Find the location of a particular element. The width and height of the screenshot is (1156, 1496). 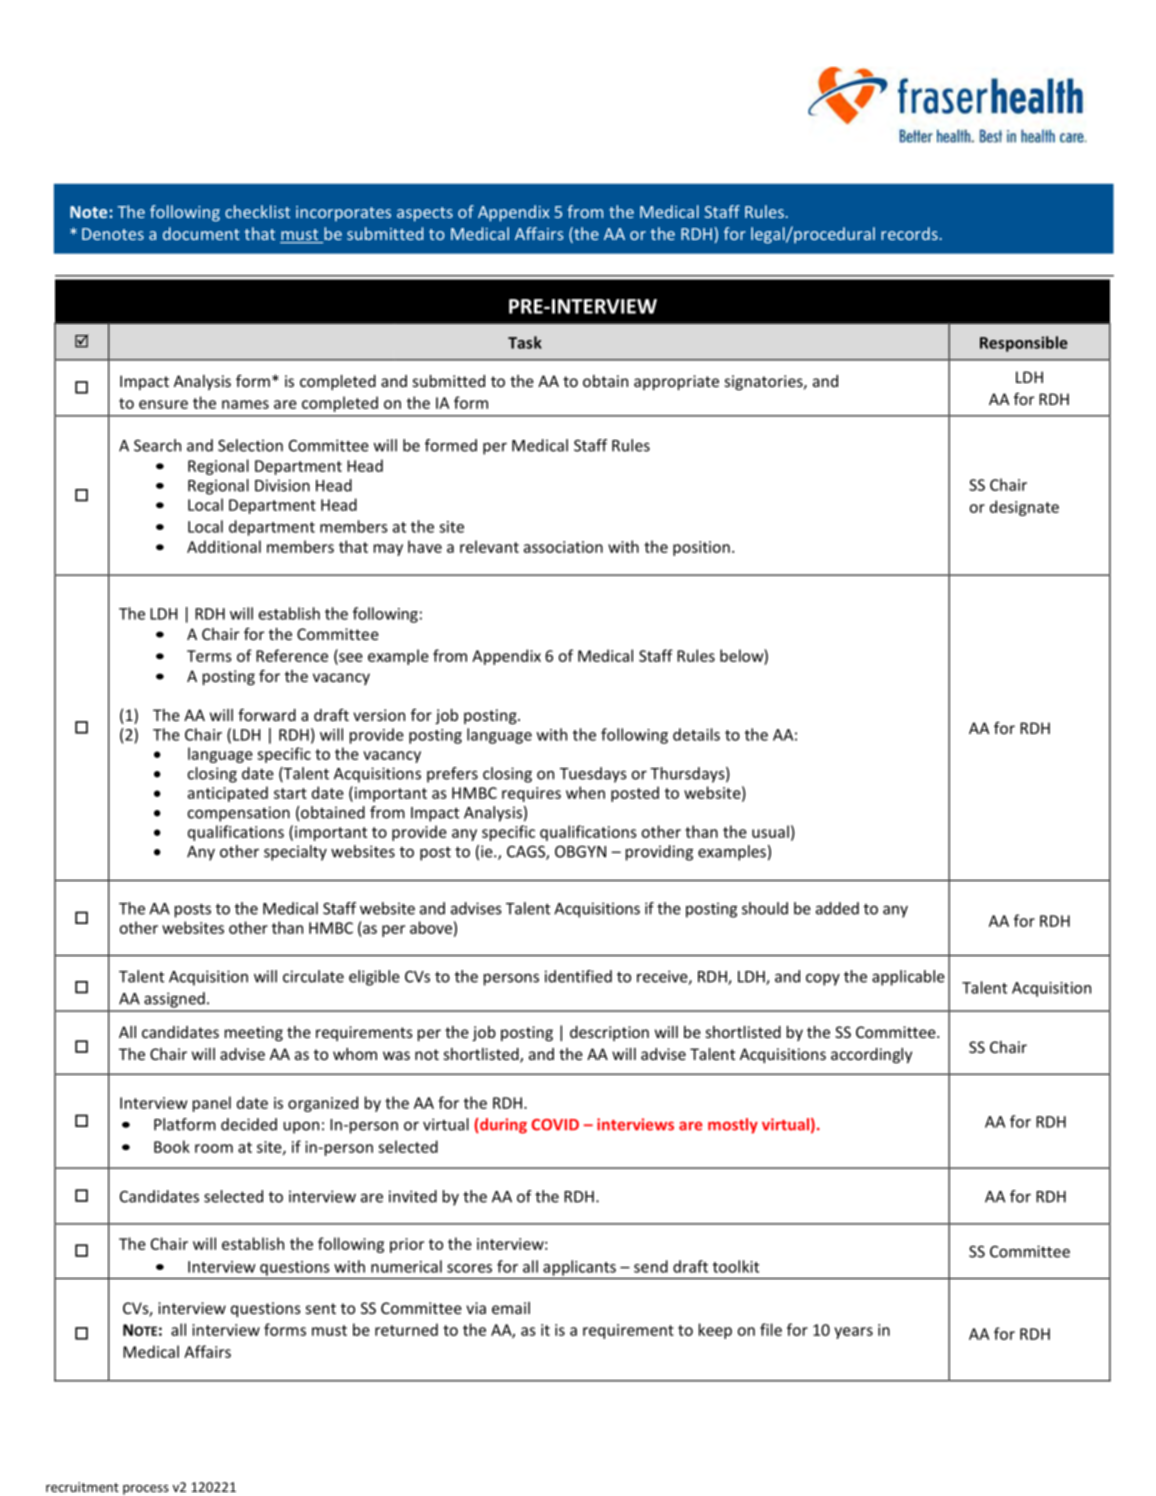

description is located at coordinates (609, 1033).
